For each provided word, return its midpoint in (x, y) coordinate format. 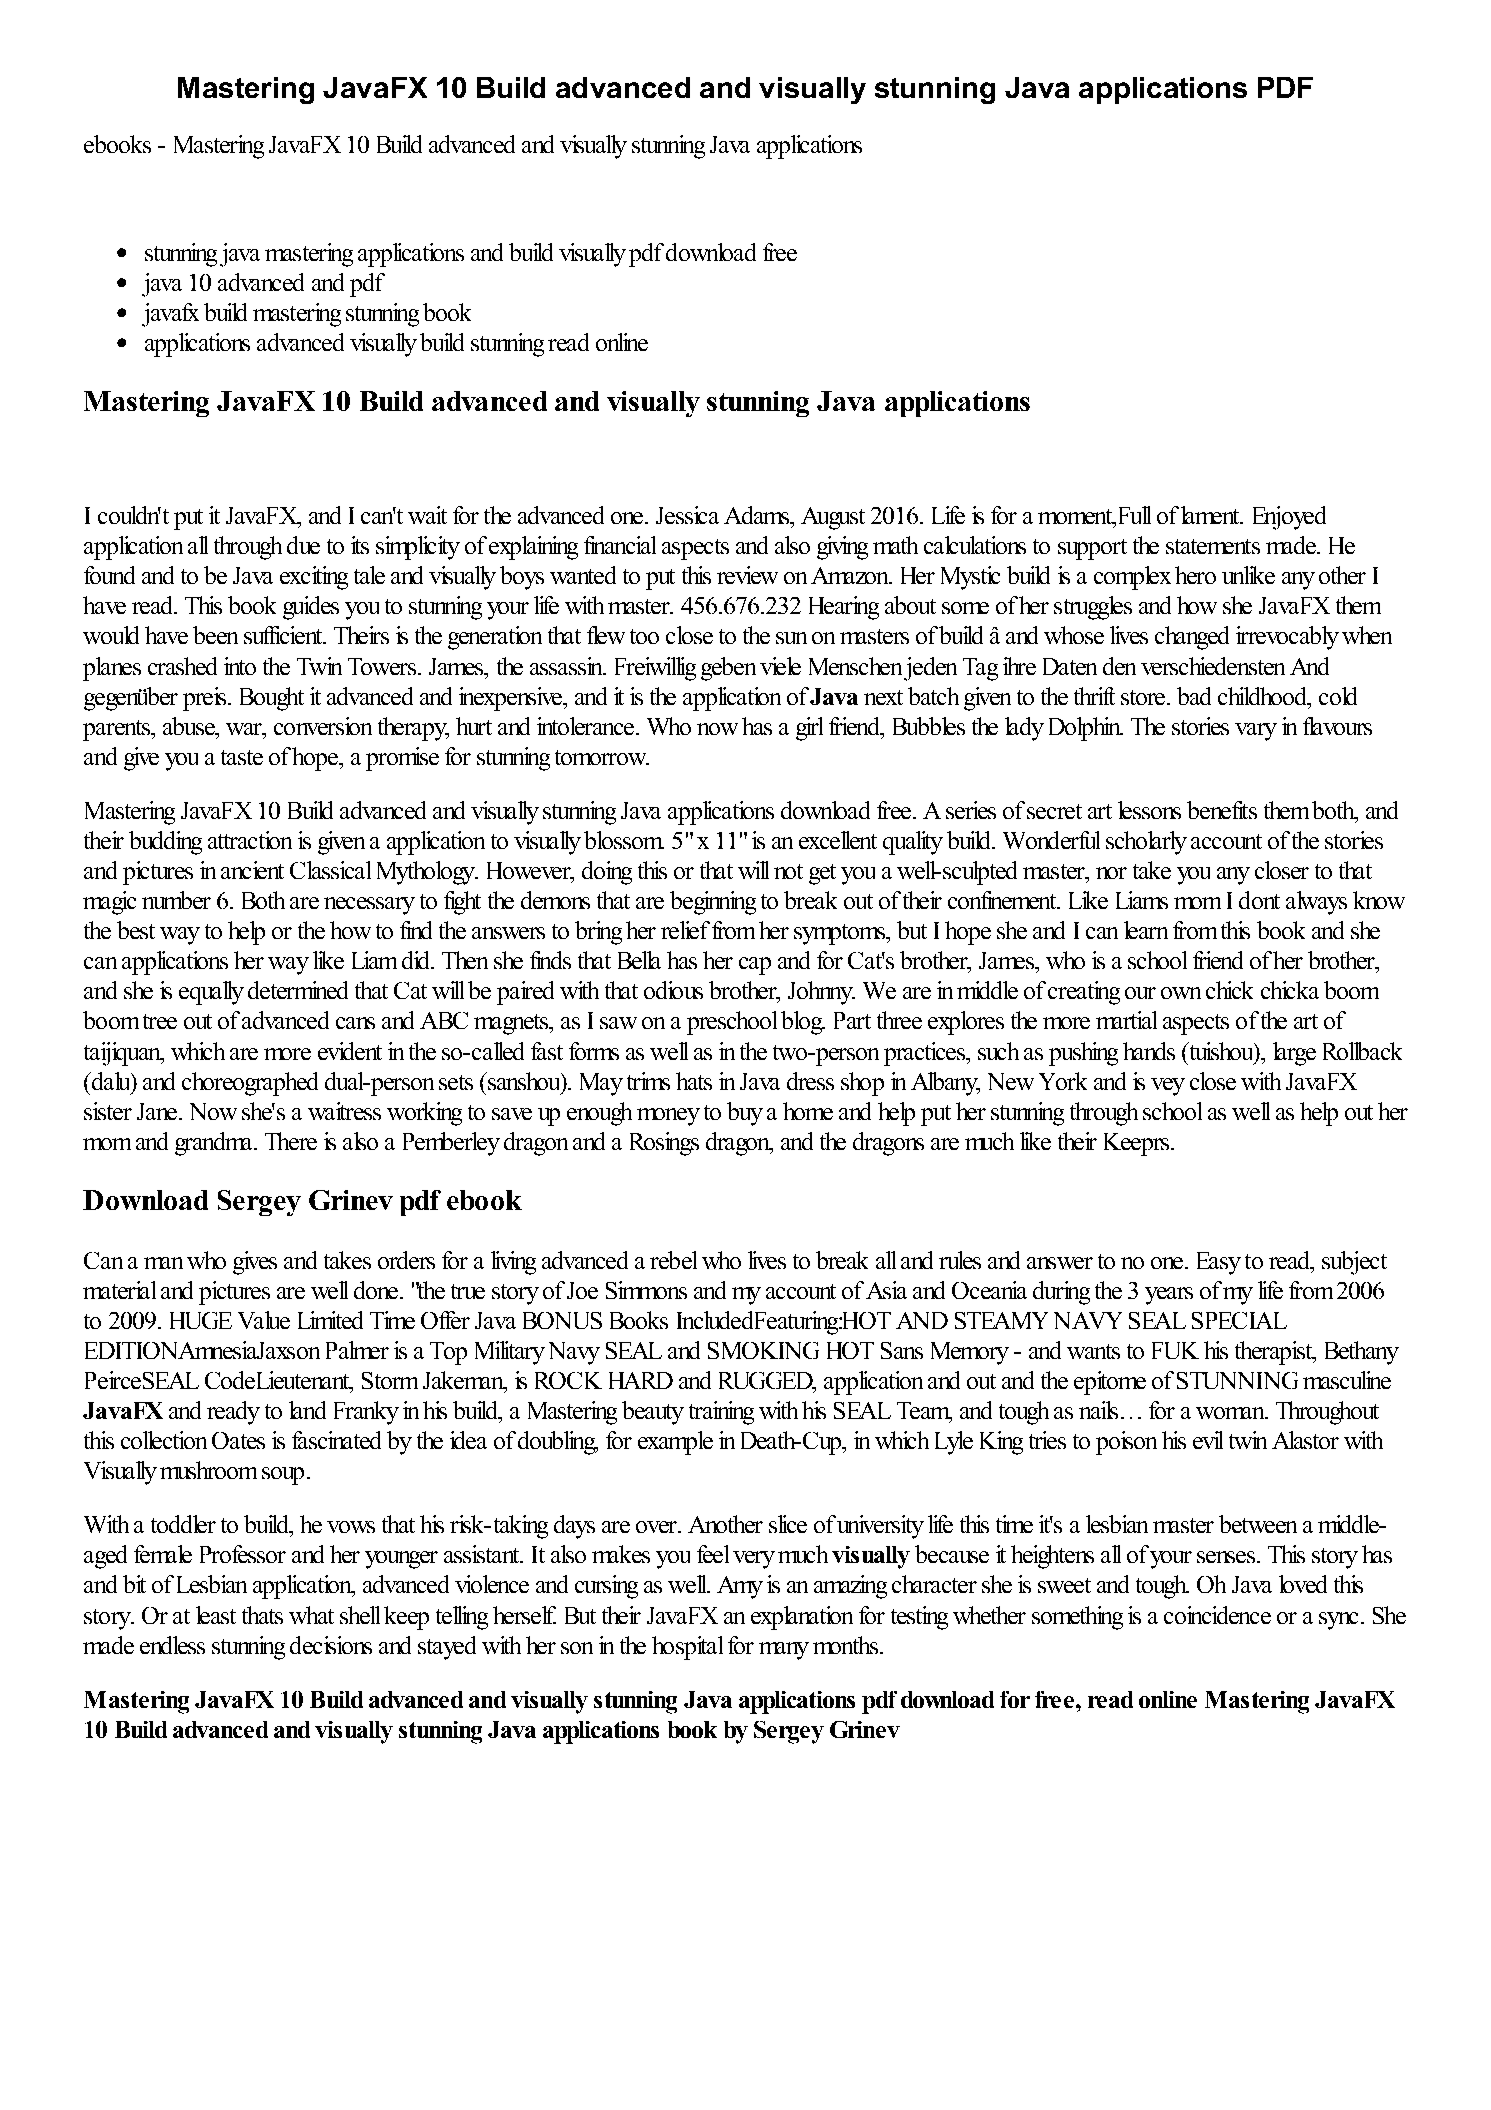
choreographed (250, 1084)
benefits (1222, 810)
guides (311, 608)
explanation (802, 1618)
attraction (250, 840)
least (216, 1615)
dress (810, 1081)
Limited (330, 1320)
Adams (757, 515)
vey (1168, 1087)
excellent (838, 840)
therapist (1274, 1353)
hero (1195, 575)
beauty (653, 1413)
